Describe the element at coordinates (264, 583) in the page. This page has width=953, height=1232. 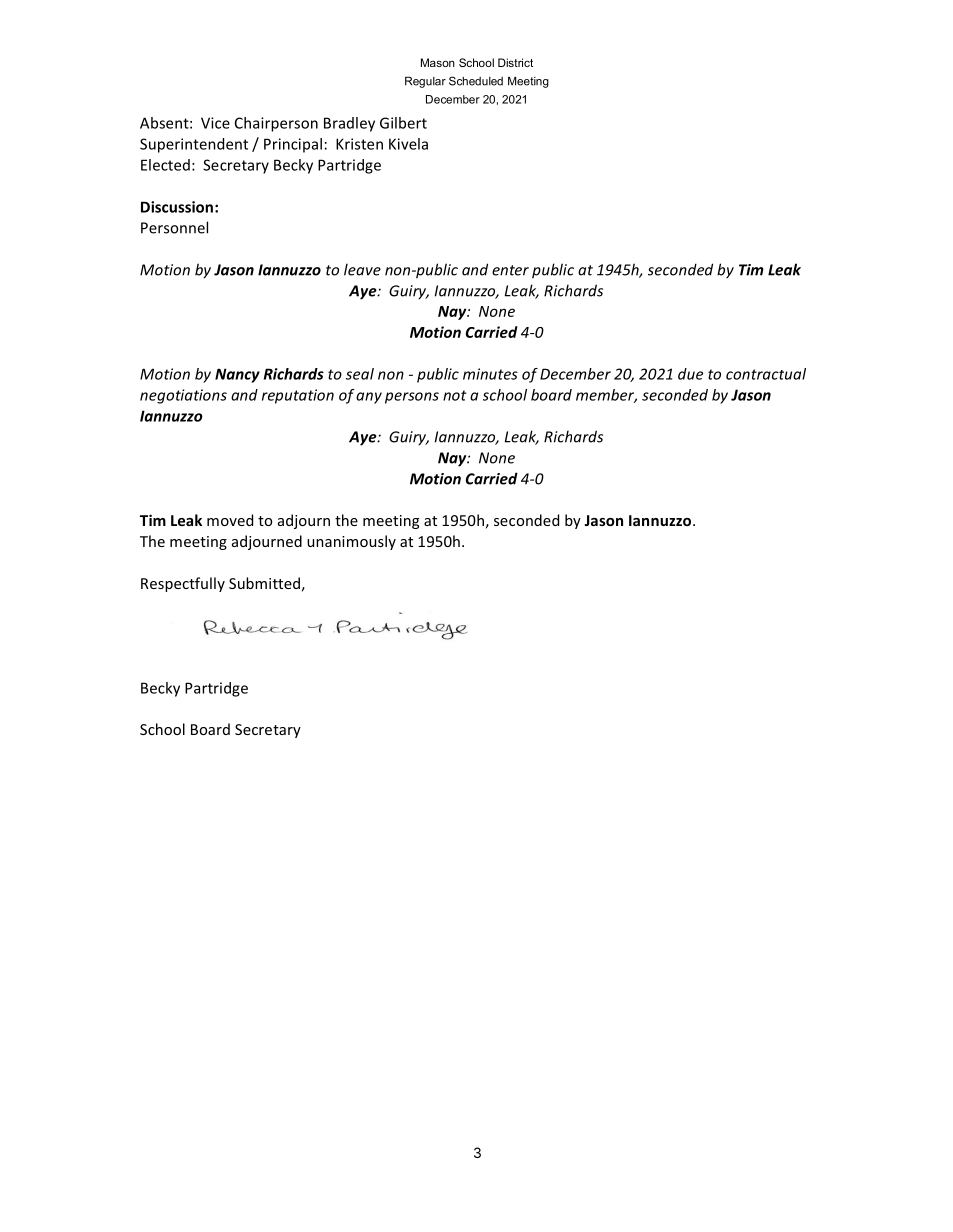
I see `Submitted` at that location.
